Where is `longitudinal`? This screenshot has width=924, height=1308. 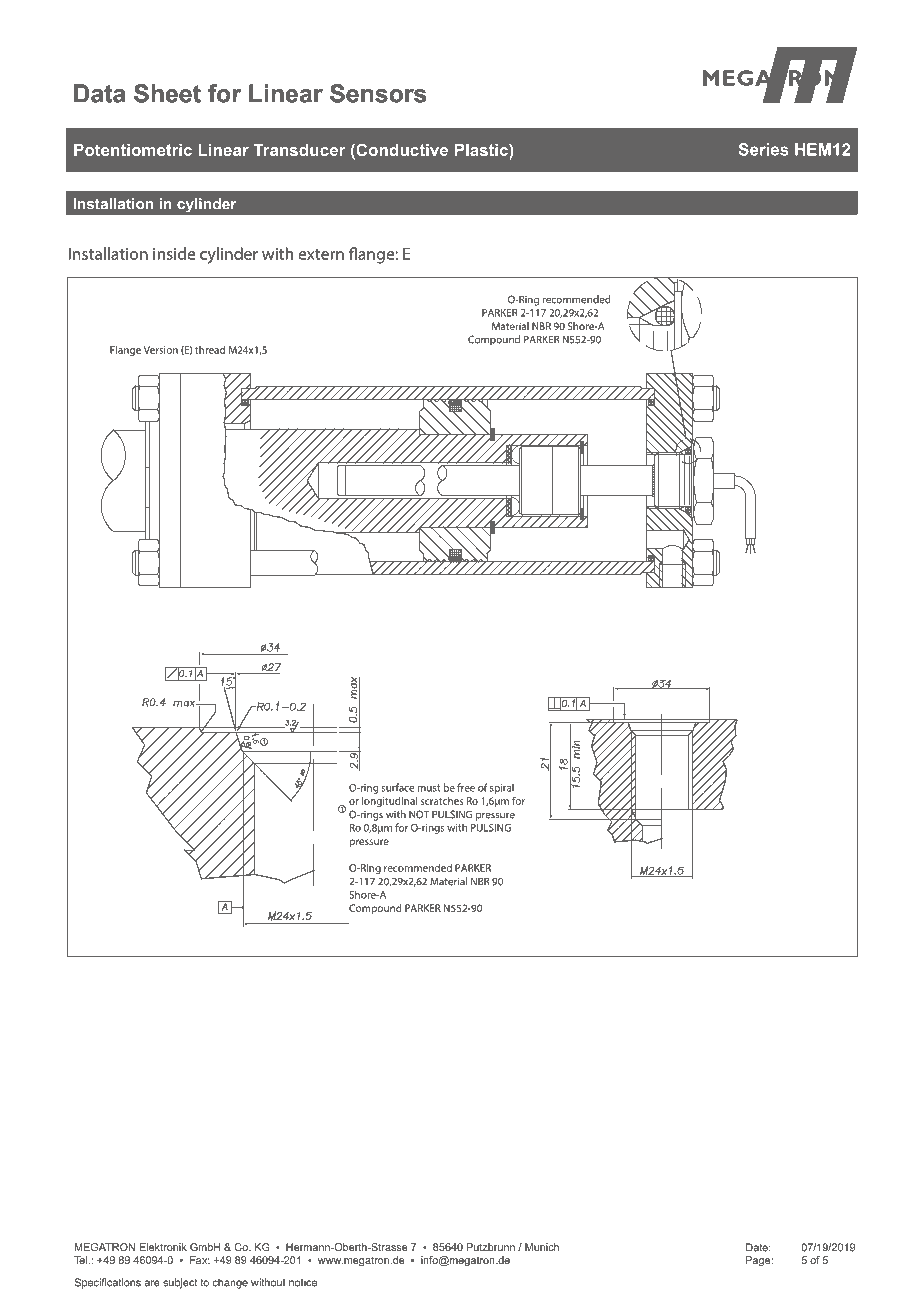 longitudinal is located at coordinates (389, 802).
